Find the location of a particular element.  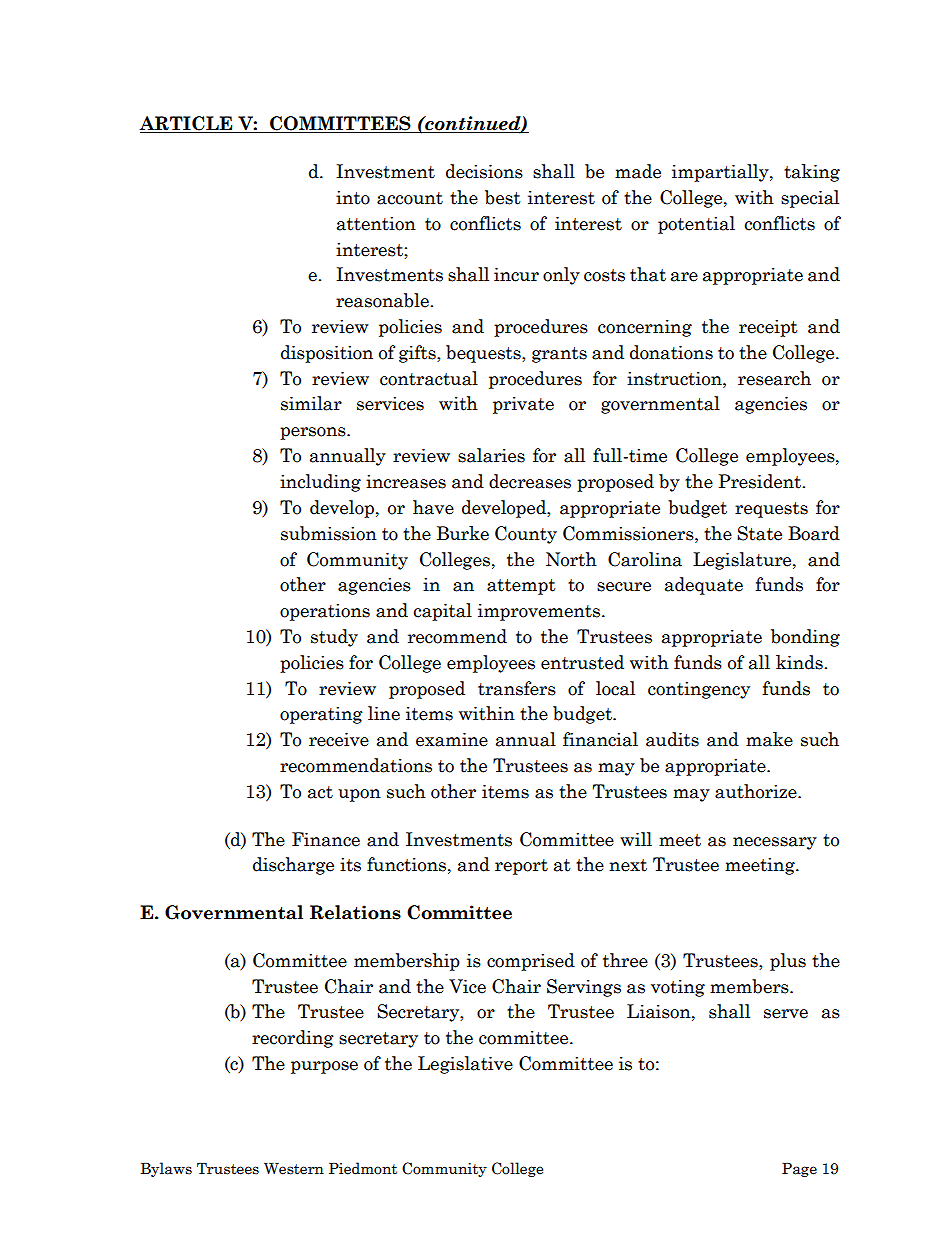

study is located at coordinates (334, 638).
